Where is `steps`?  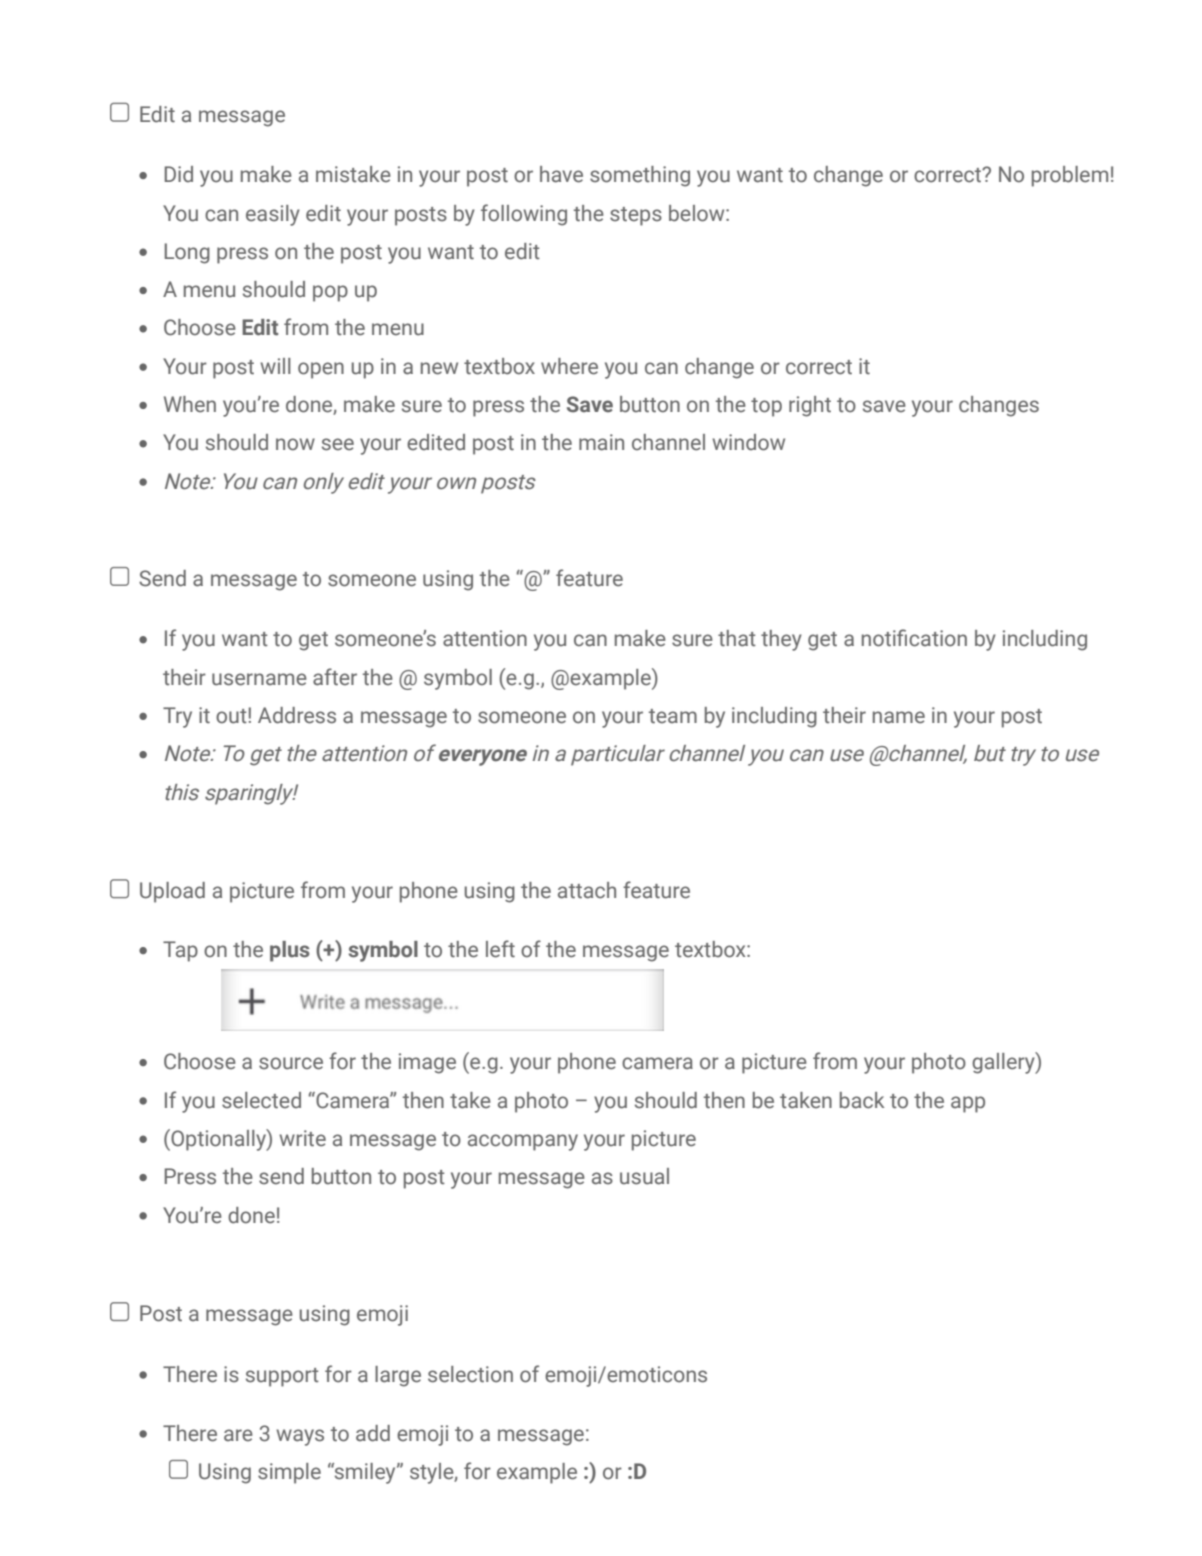
steps is located at coordinates (636, 216).
